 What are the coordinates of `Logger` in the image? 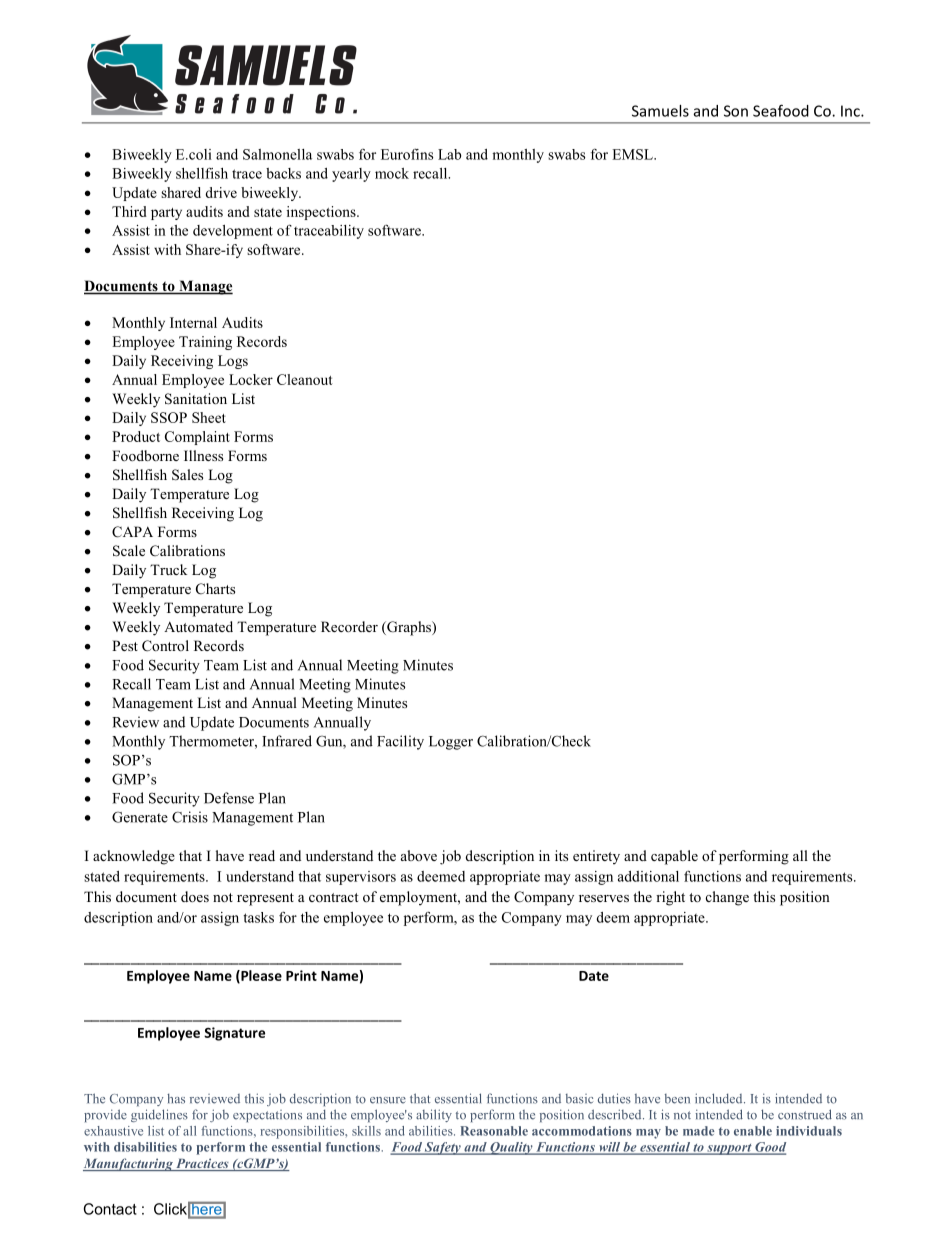 It's located at (451, 743).
